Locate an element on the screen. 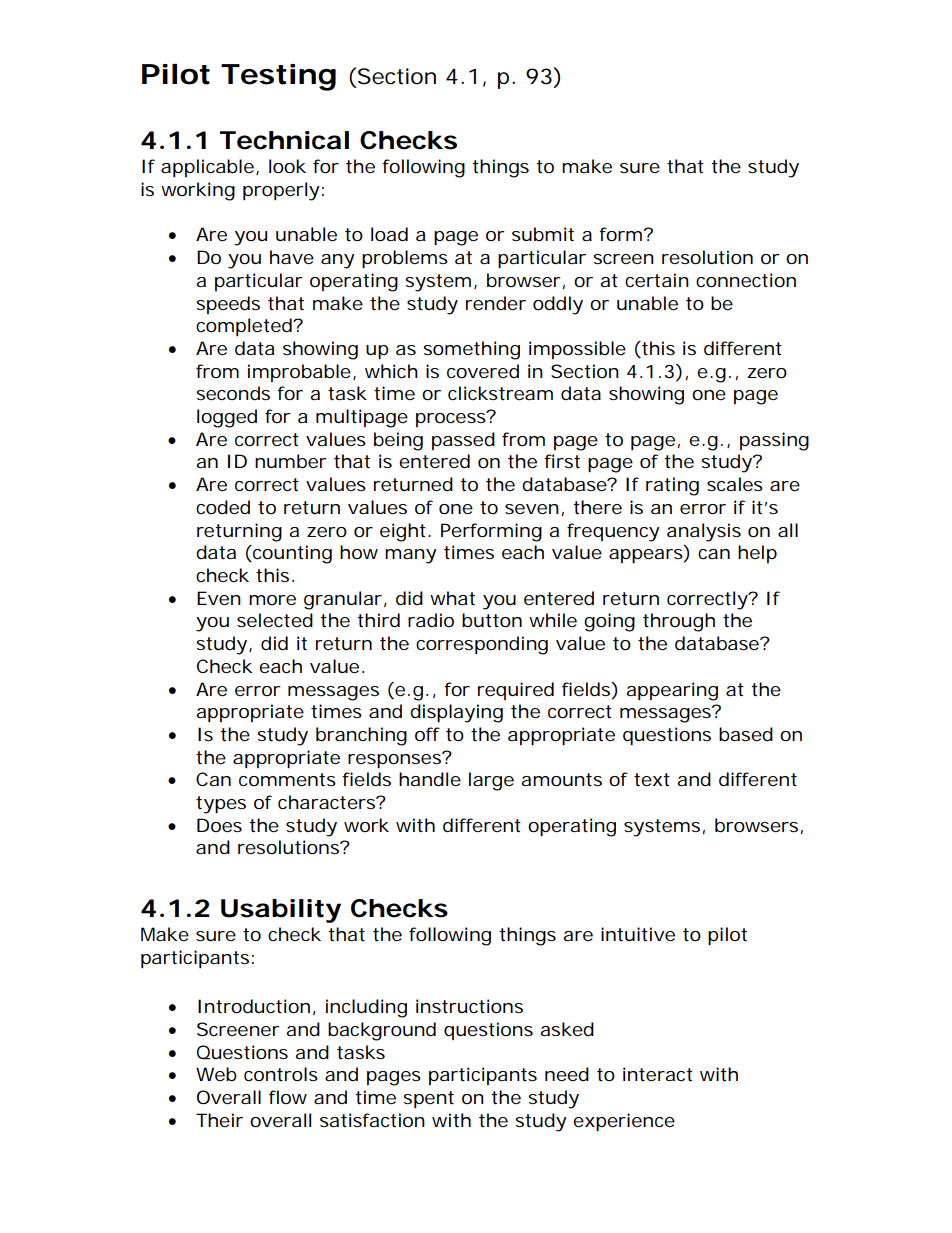 Image resolution: width=952 pixels, height=1233 pixels. look is located at coordinates (287, 166).
